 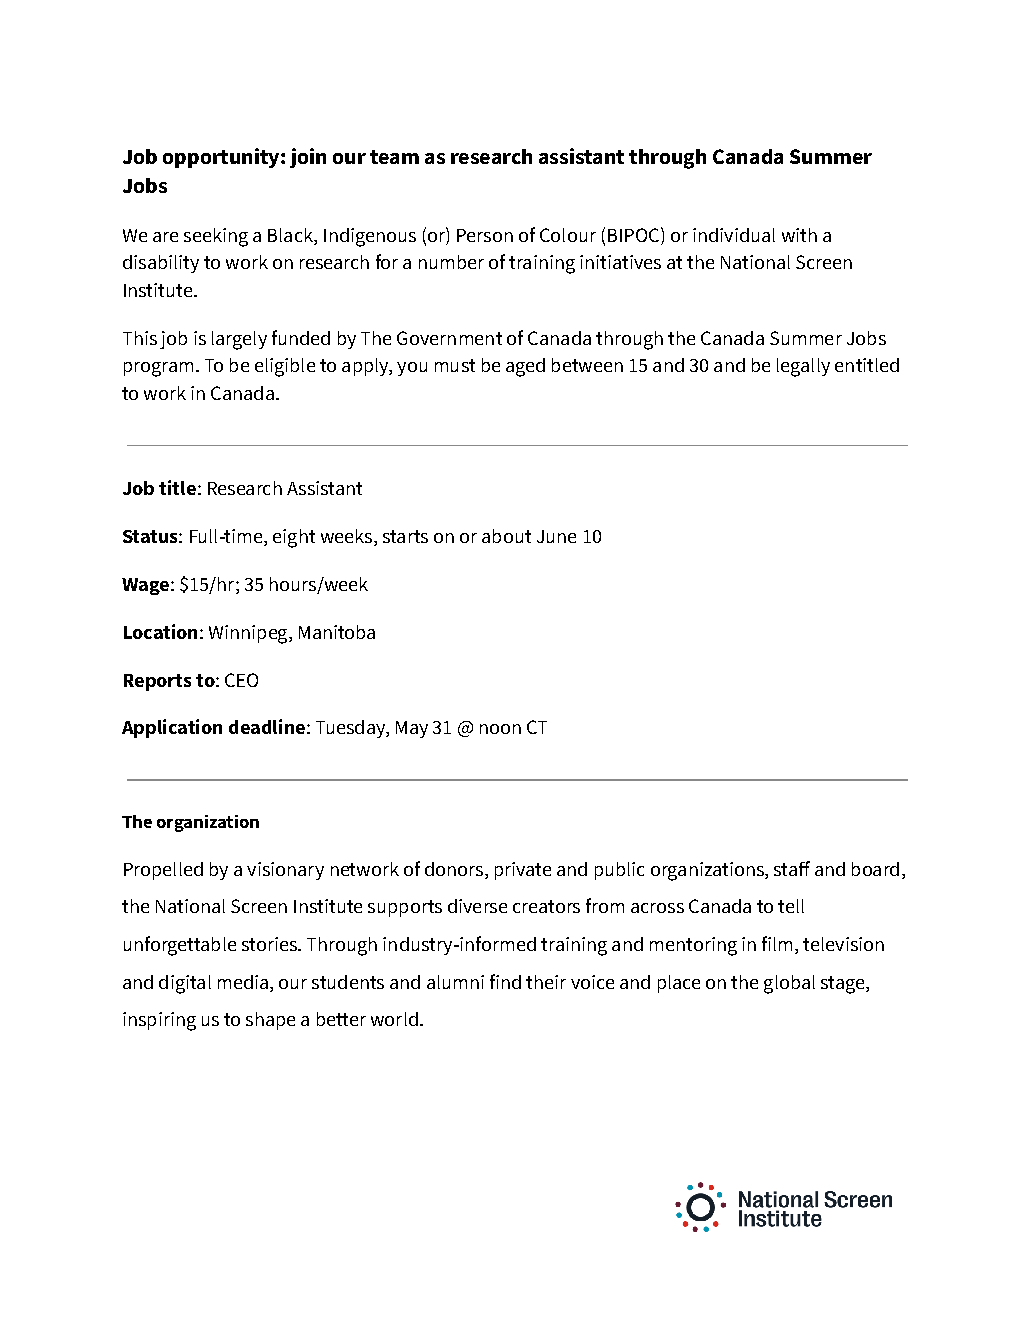 I want to click on join, so click(x=308, y=158).
